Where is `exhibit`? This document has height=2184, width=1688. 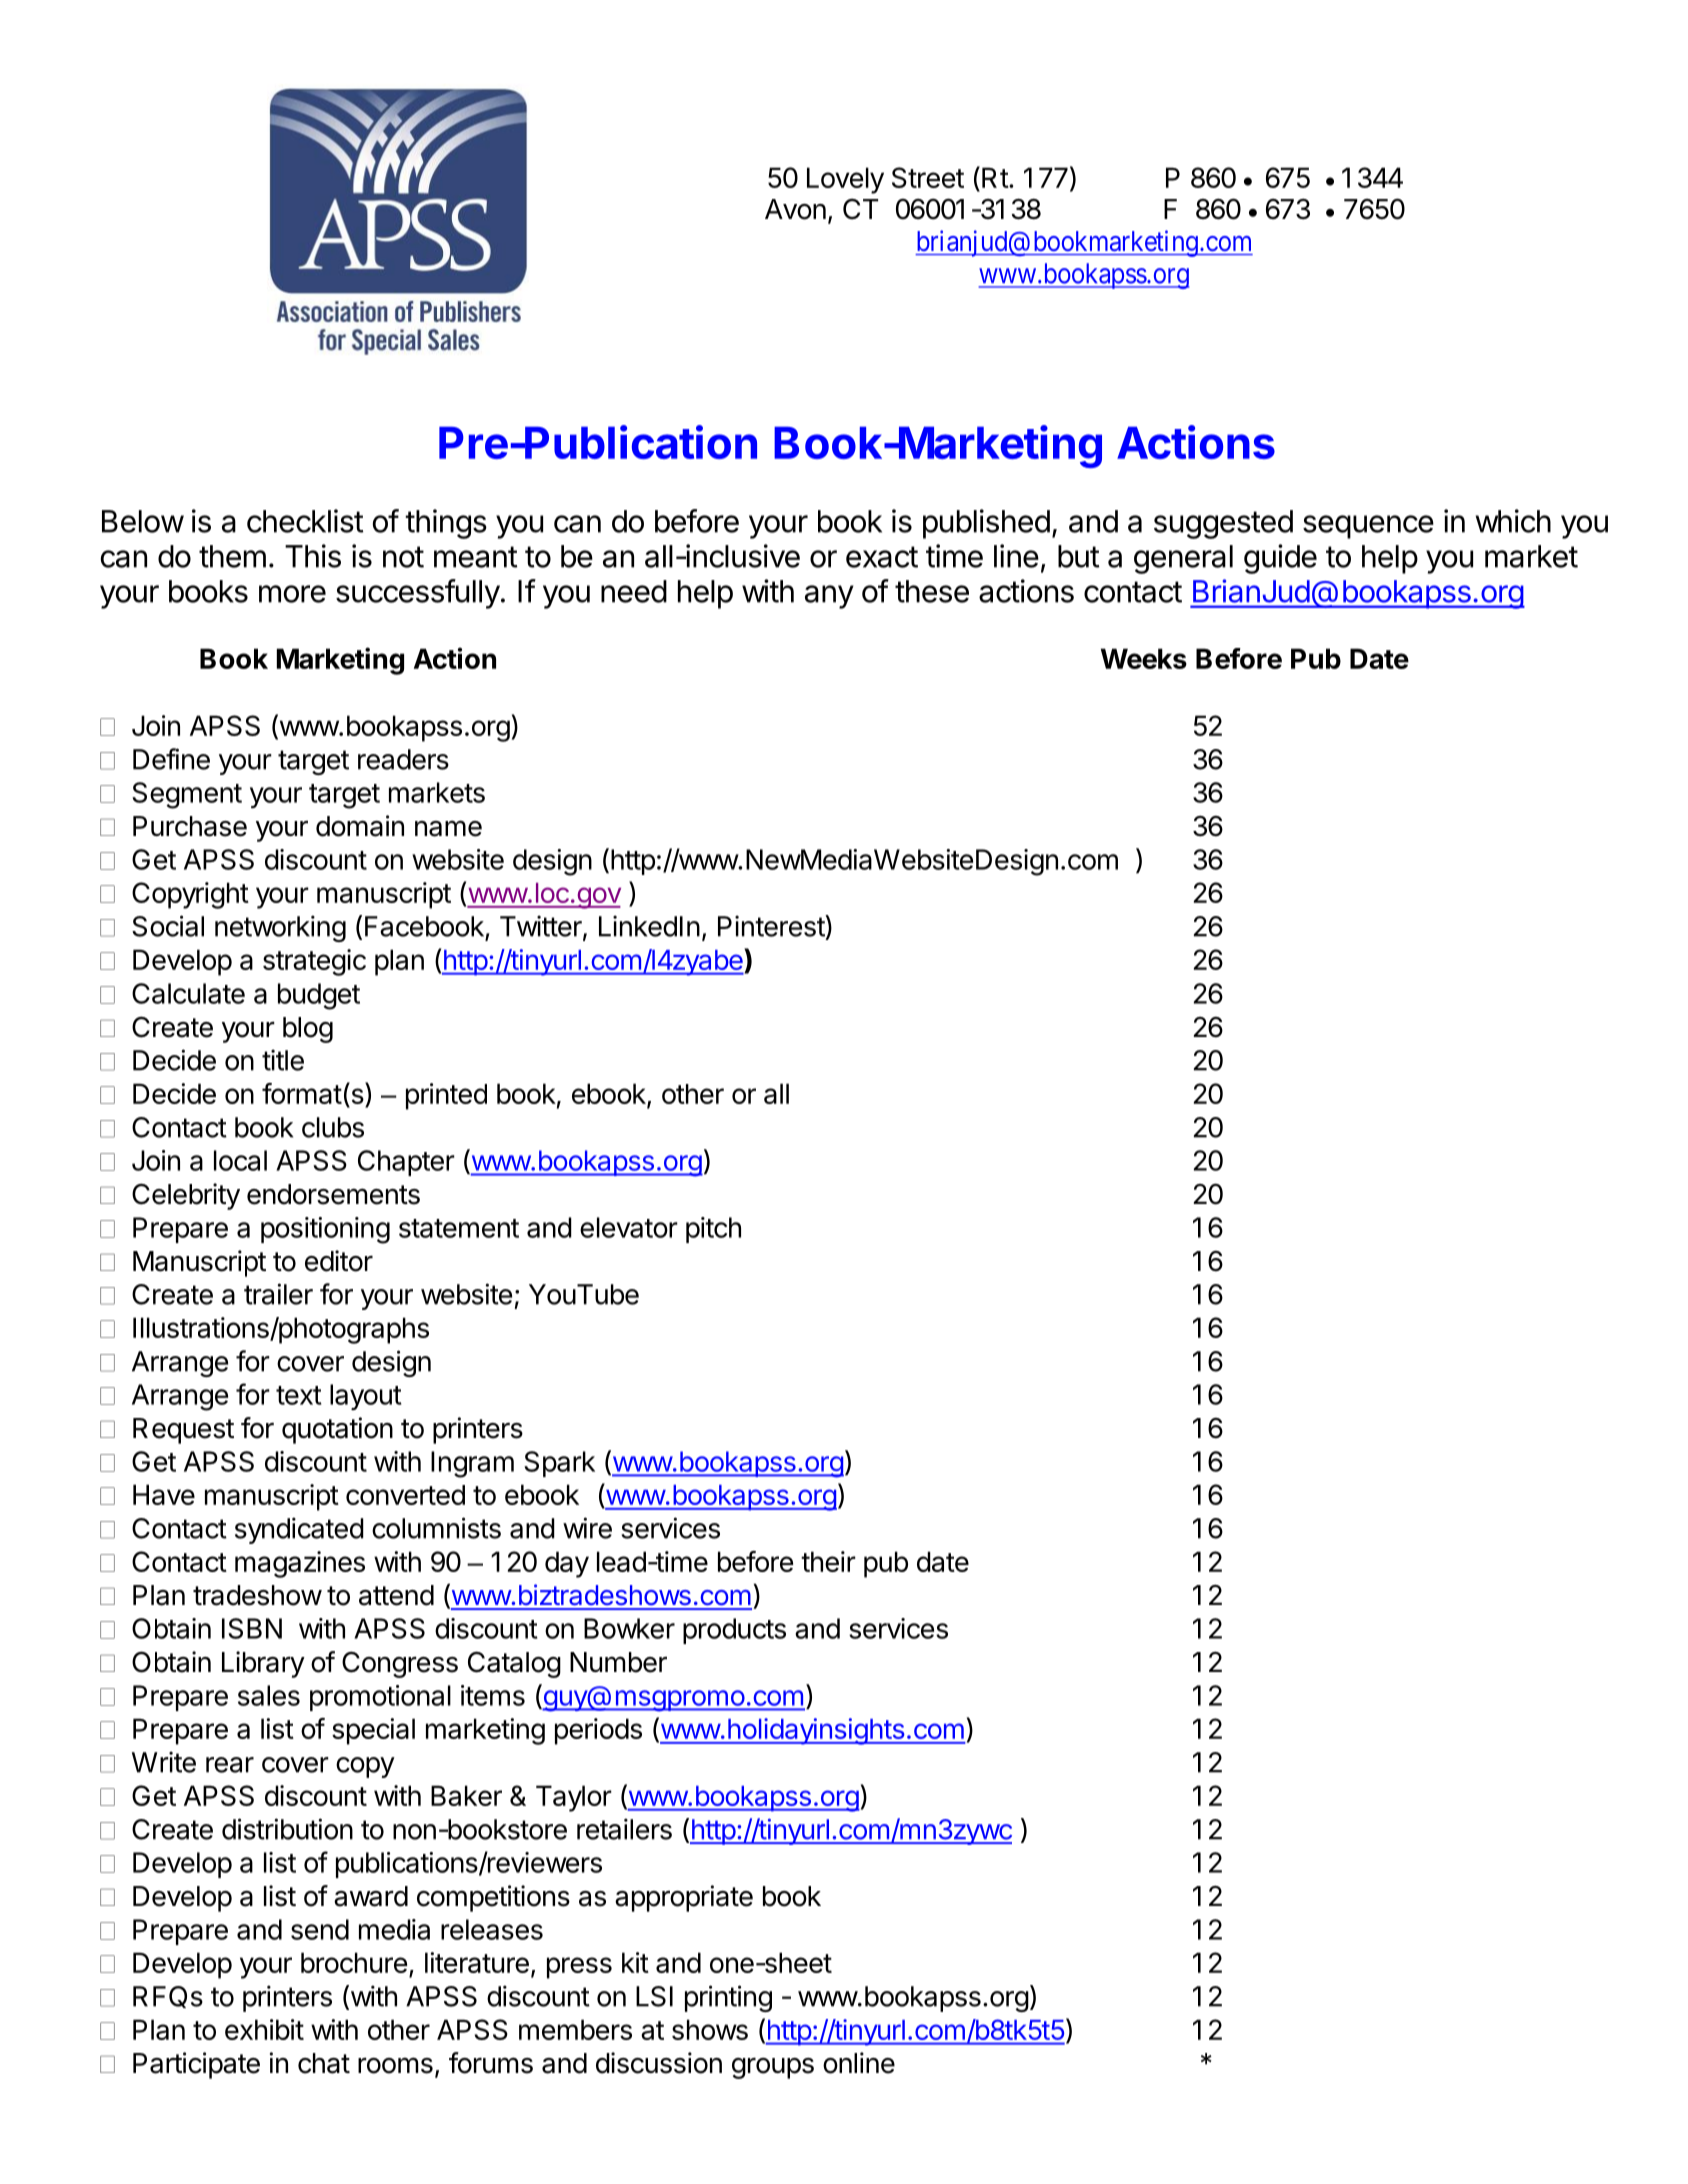 exhibit is located at coordinates (264, 2029).
